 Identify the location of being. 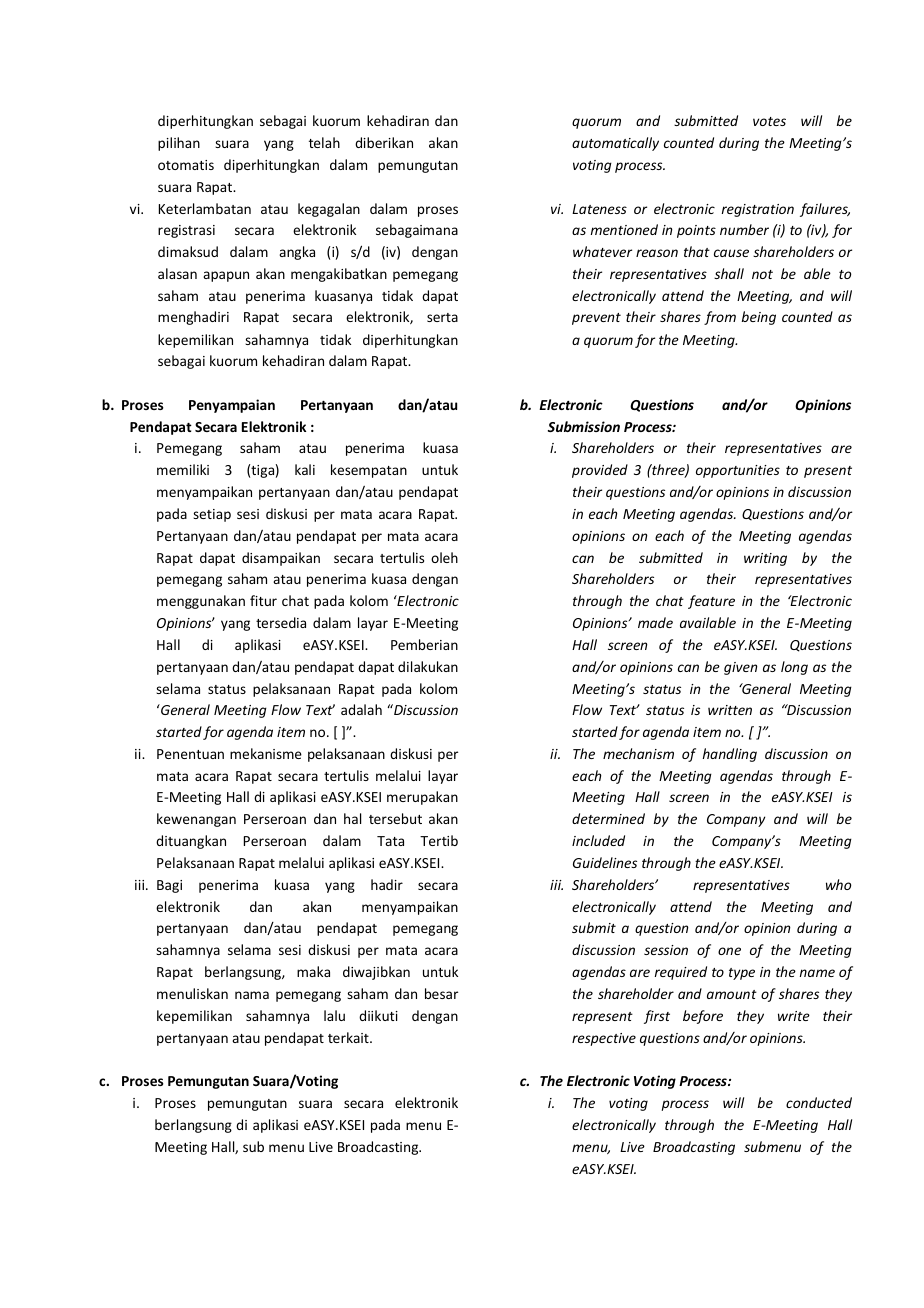
(759, 318).
